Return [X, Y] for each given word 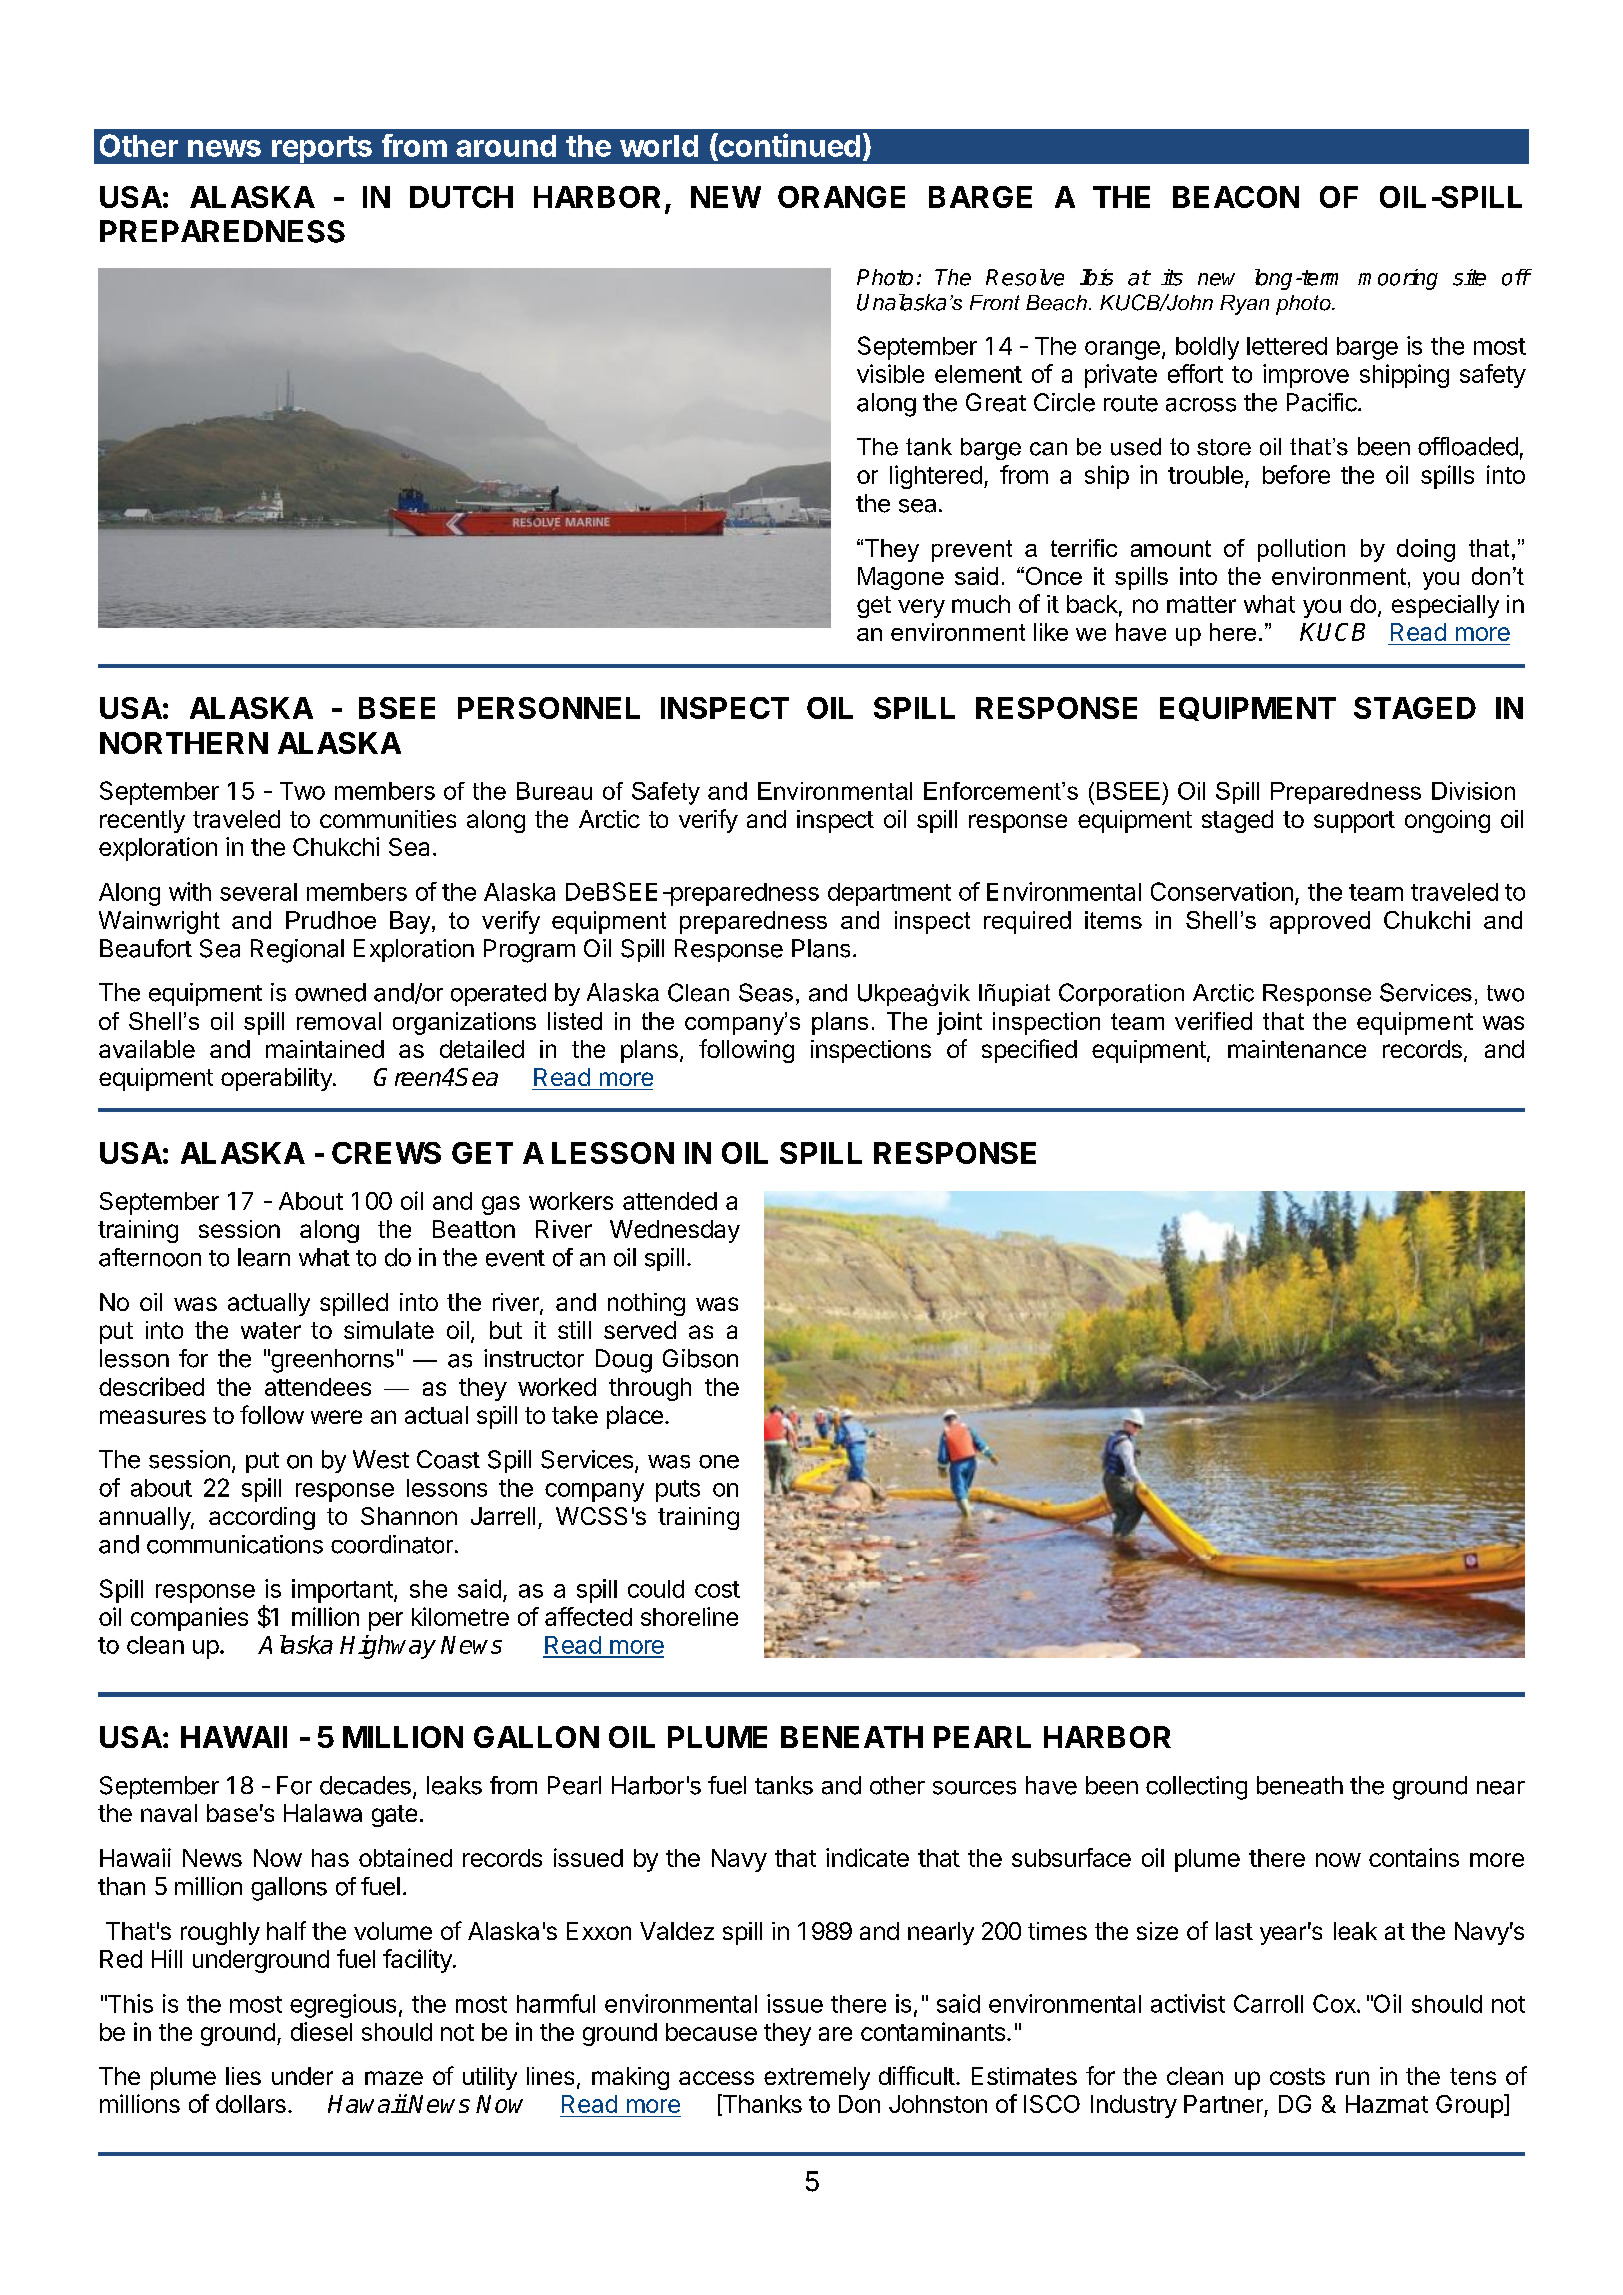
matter [1201, 604]
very [921, 608]
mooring [1398, 279]
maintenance [1297, 1049]
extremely [817, 2078]
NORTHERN [184, 743]
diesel [321, 2031]
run [1352, 2078]
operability [277, 1079]
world [659, 146]
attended [670, 1201]
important [343, 1591]
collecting [1196, 1788]
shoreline [689, 1616]
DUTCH [461, 197]
